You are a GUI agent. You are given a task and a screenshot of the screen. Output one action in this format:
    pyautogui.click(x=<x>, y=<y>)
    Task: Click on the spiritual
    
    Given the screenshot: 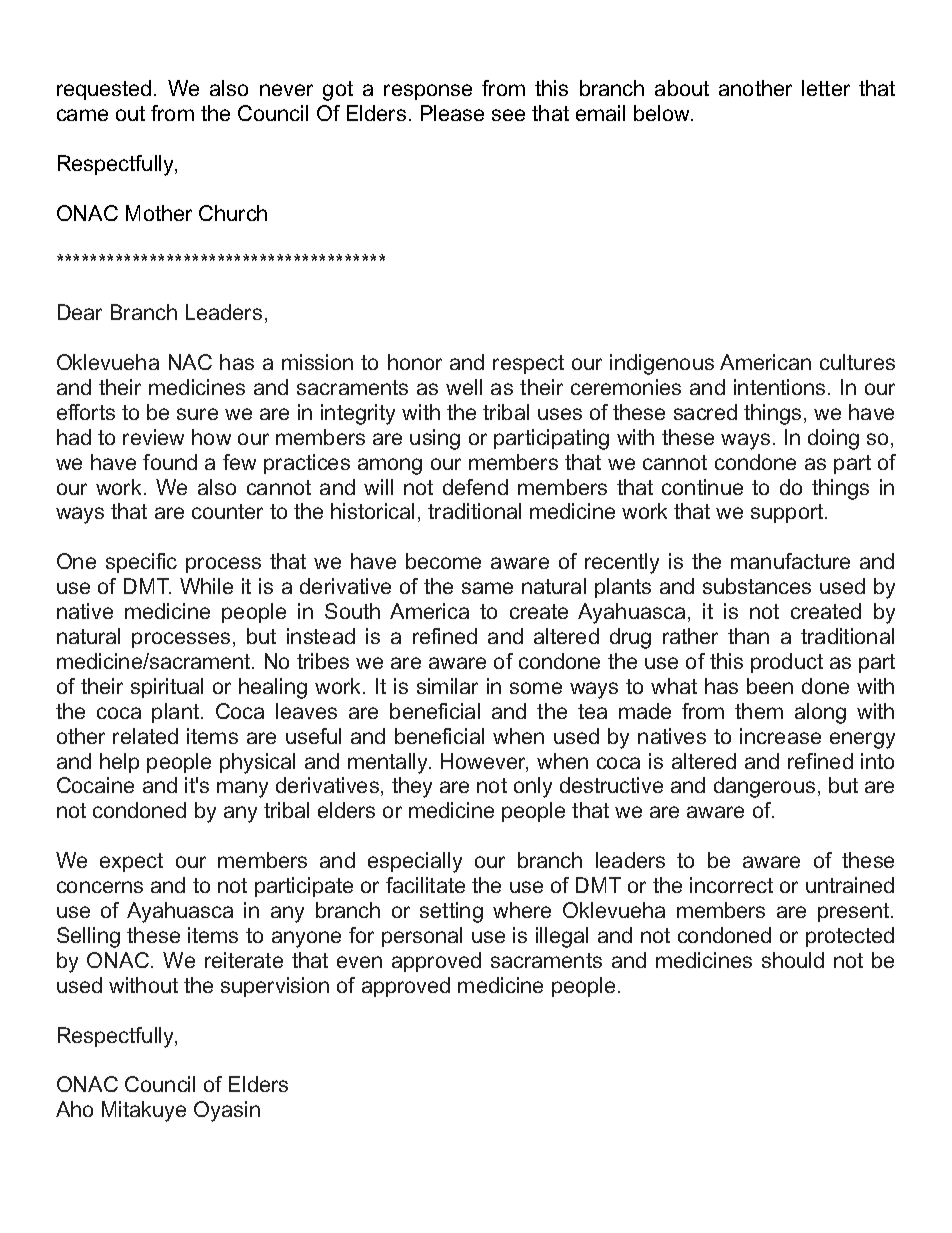 What is the action you would take?
    pyautogui.click(x=167, y=688)
